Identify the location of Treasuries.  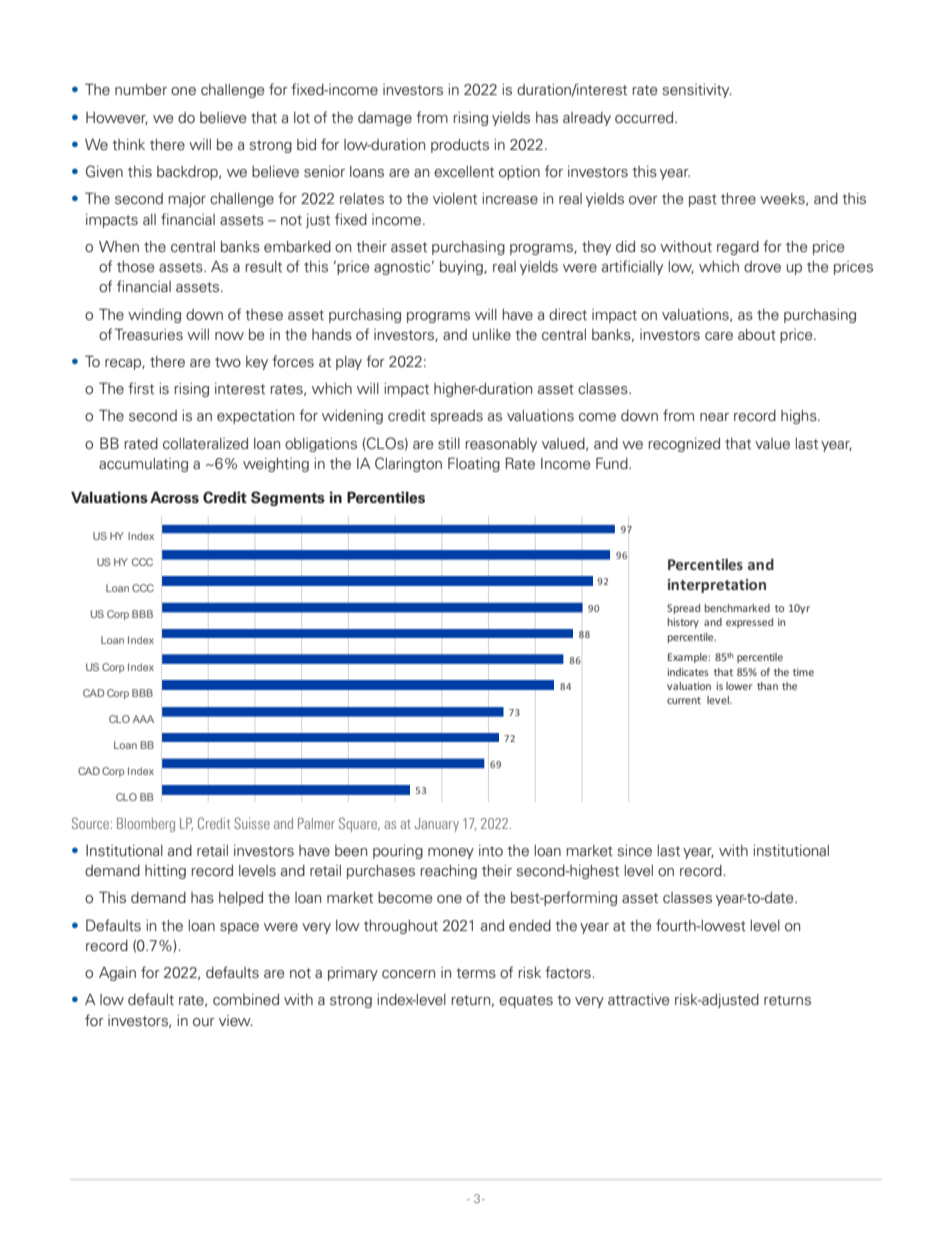
(149, 334).
